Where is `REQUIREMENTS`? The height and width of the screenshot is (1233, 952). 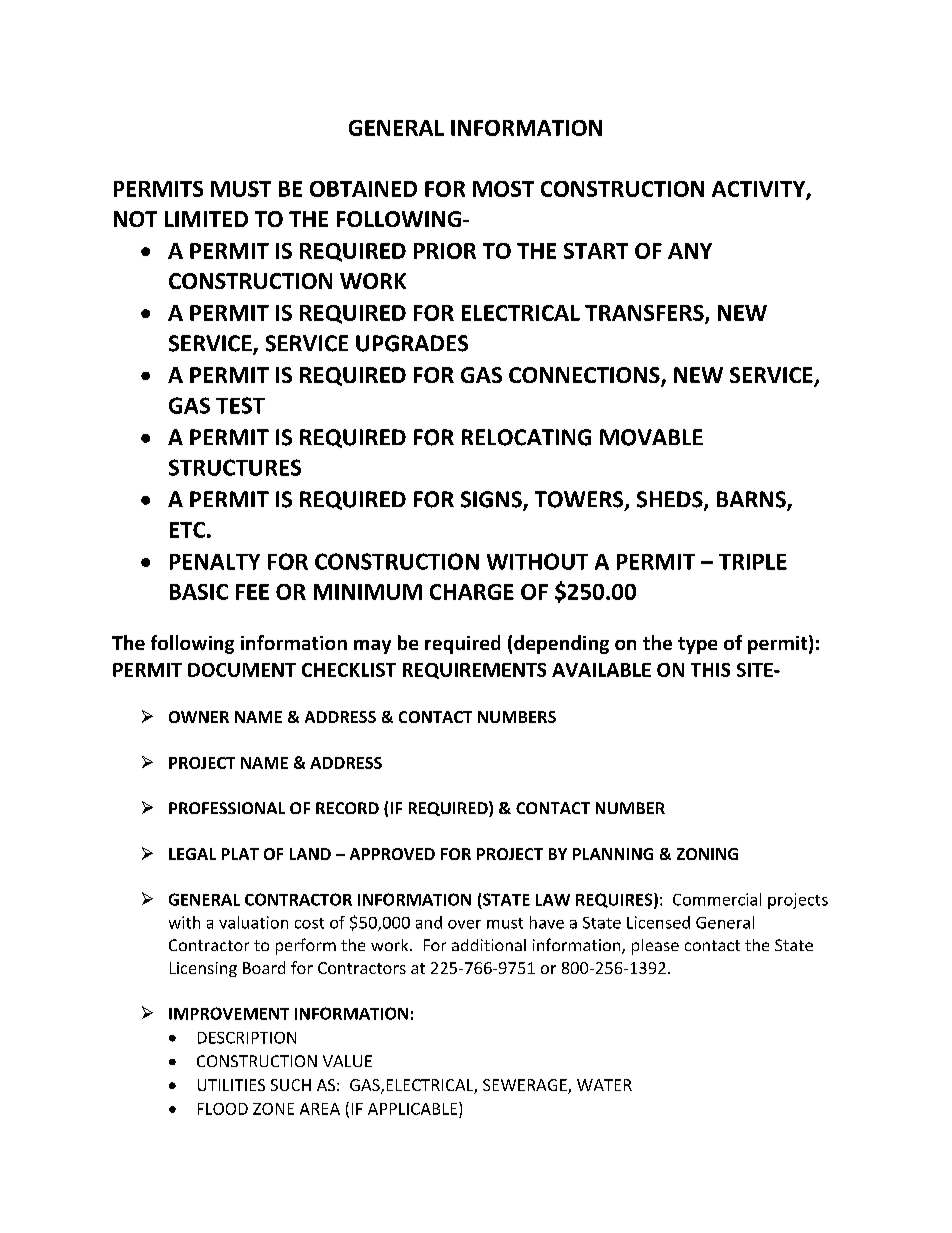 REQUIREMENTS is located at coordinates (474, 671).
